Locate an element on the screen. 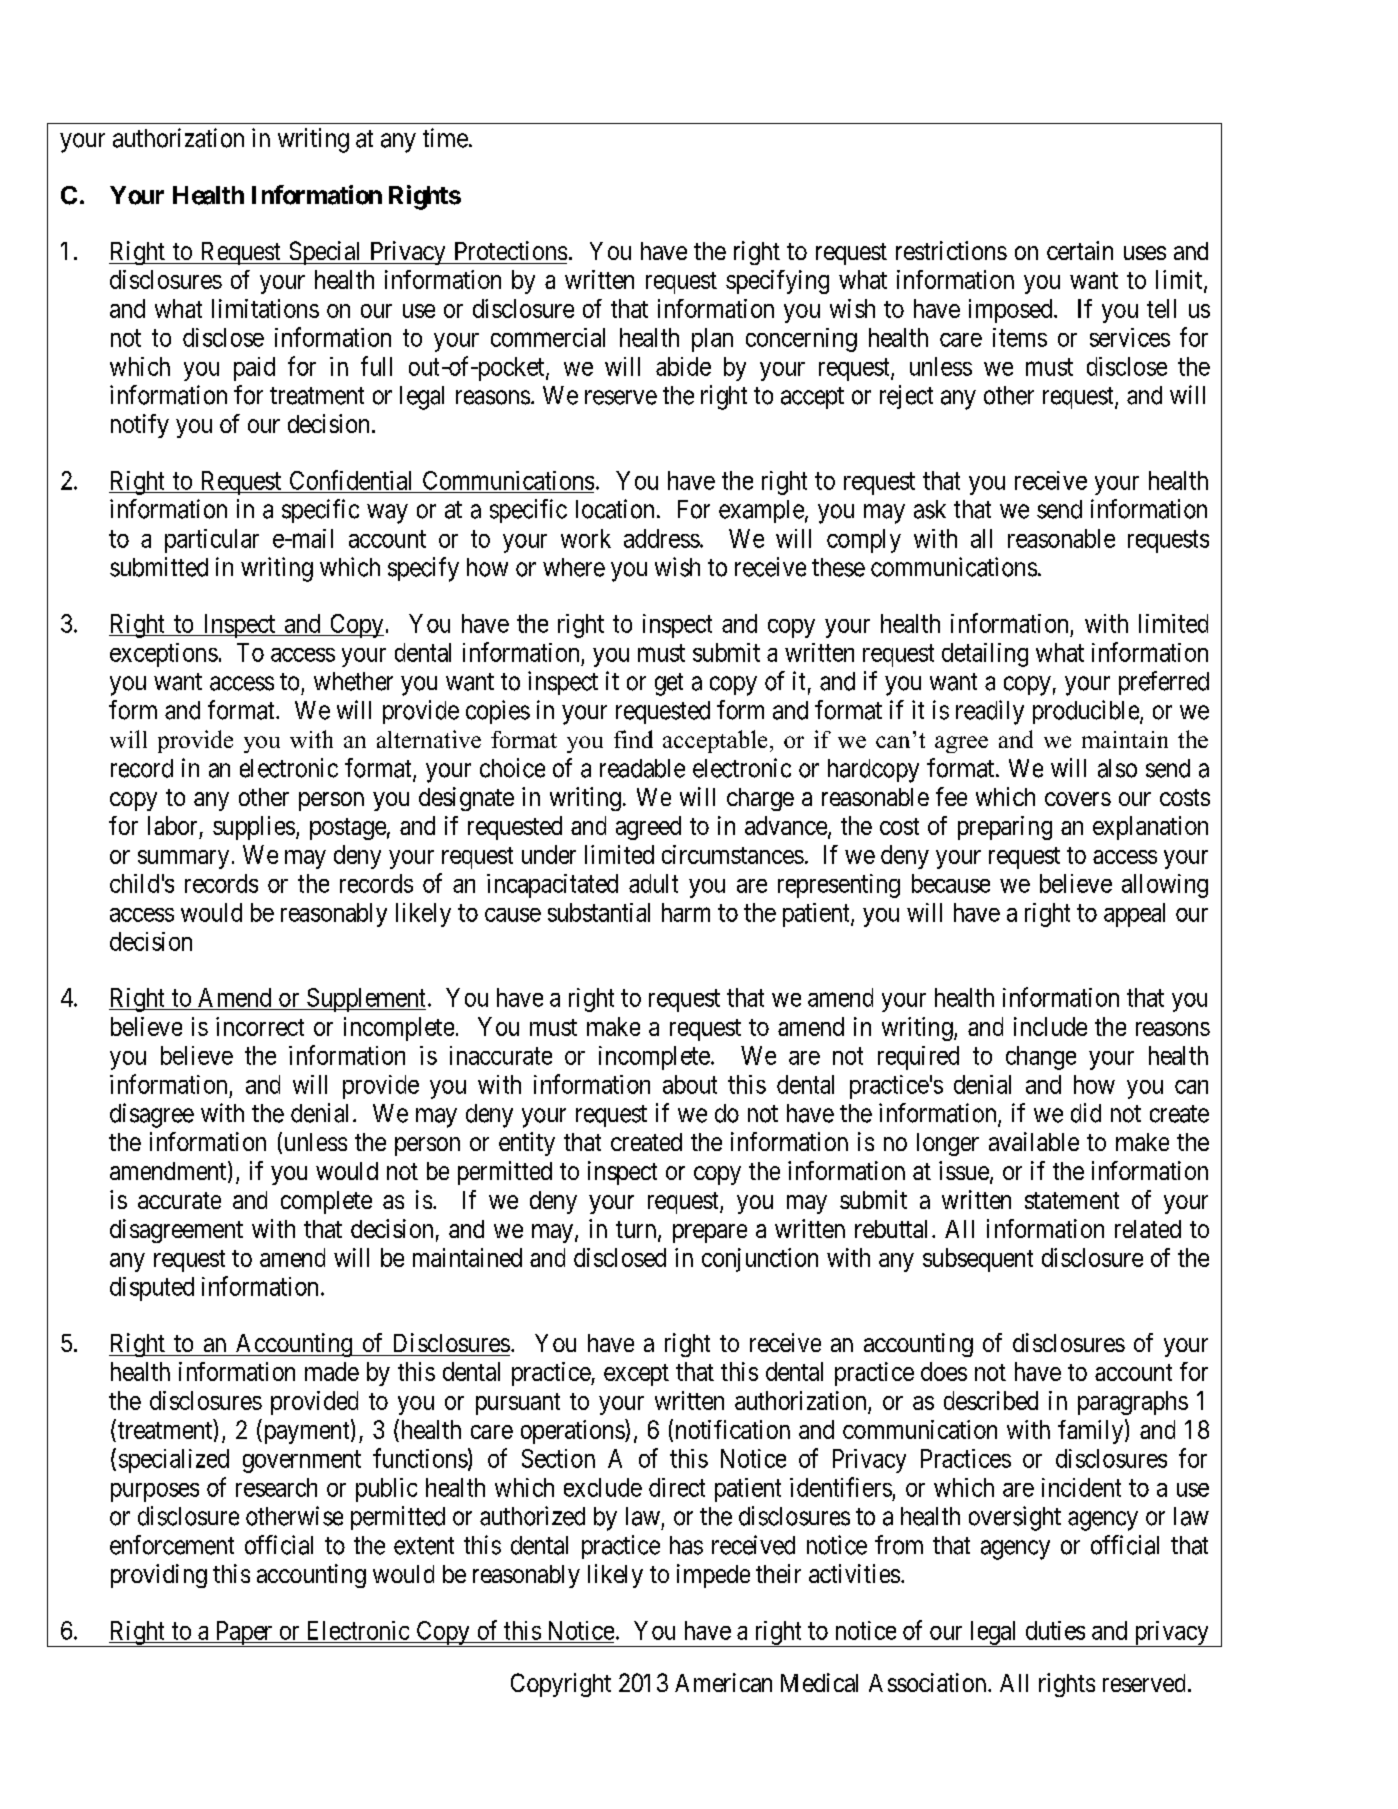 This screenshot has height=1809, width=1398. turn is located at coordinates (637, 1231).
